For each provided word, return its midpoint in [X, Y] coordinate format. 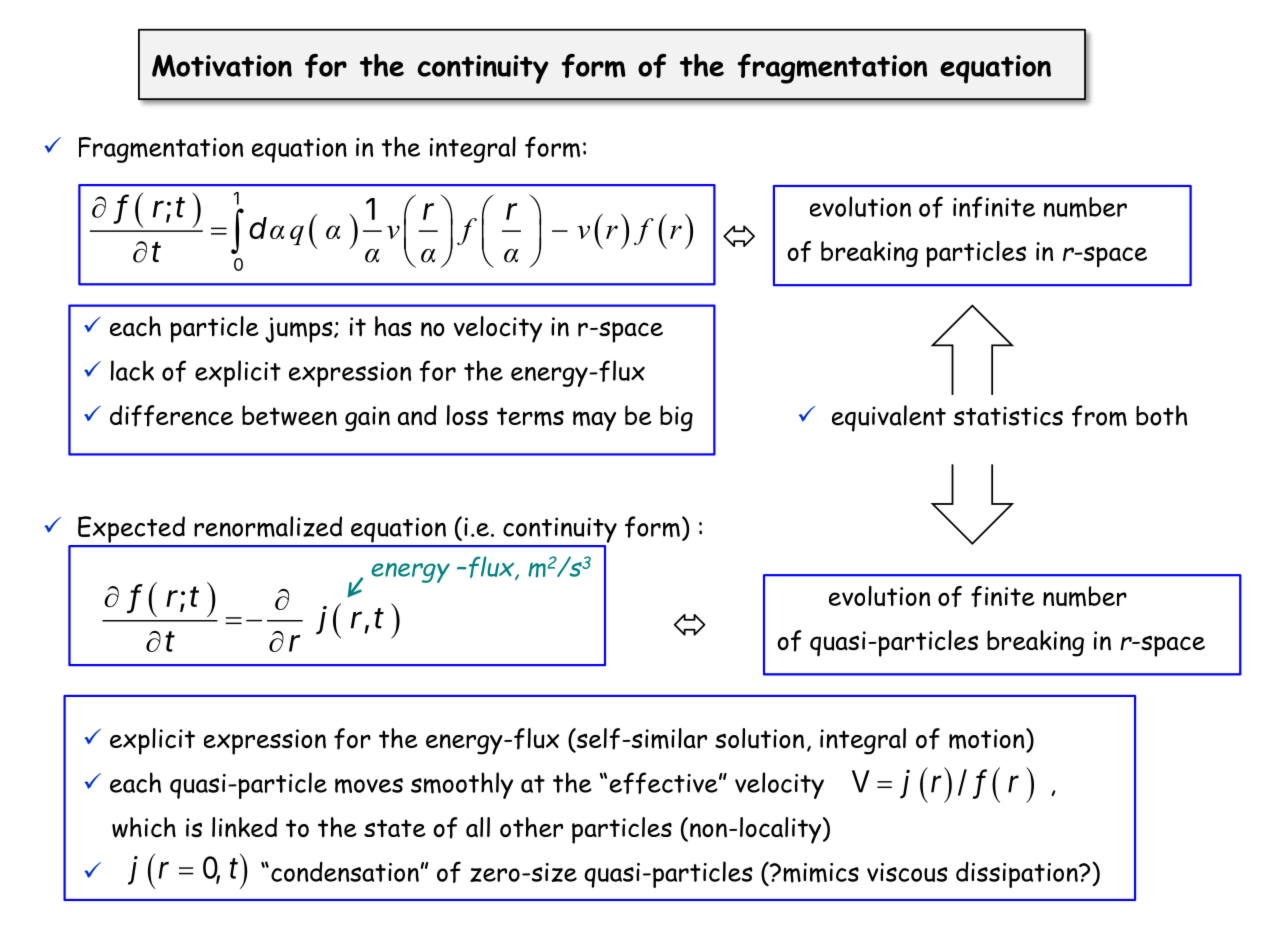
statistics [1008, 416]
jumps [300, 330]
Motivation [222, 65]
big [676, 418]
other [531, 827]
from [1099, 416]
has [393, 326]
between [289, 415]
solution [759, 738]
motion [988, 740]
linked [244, 827]
